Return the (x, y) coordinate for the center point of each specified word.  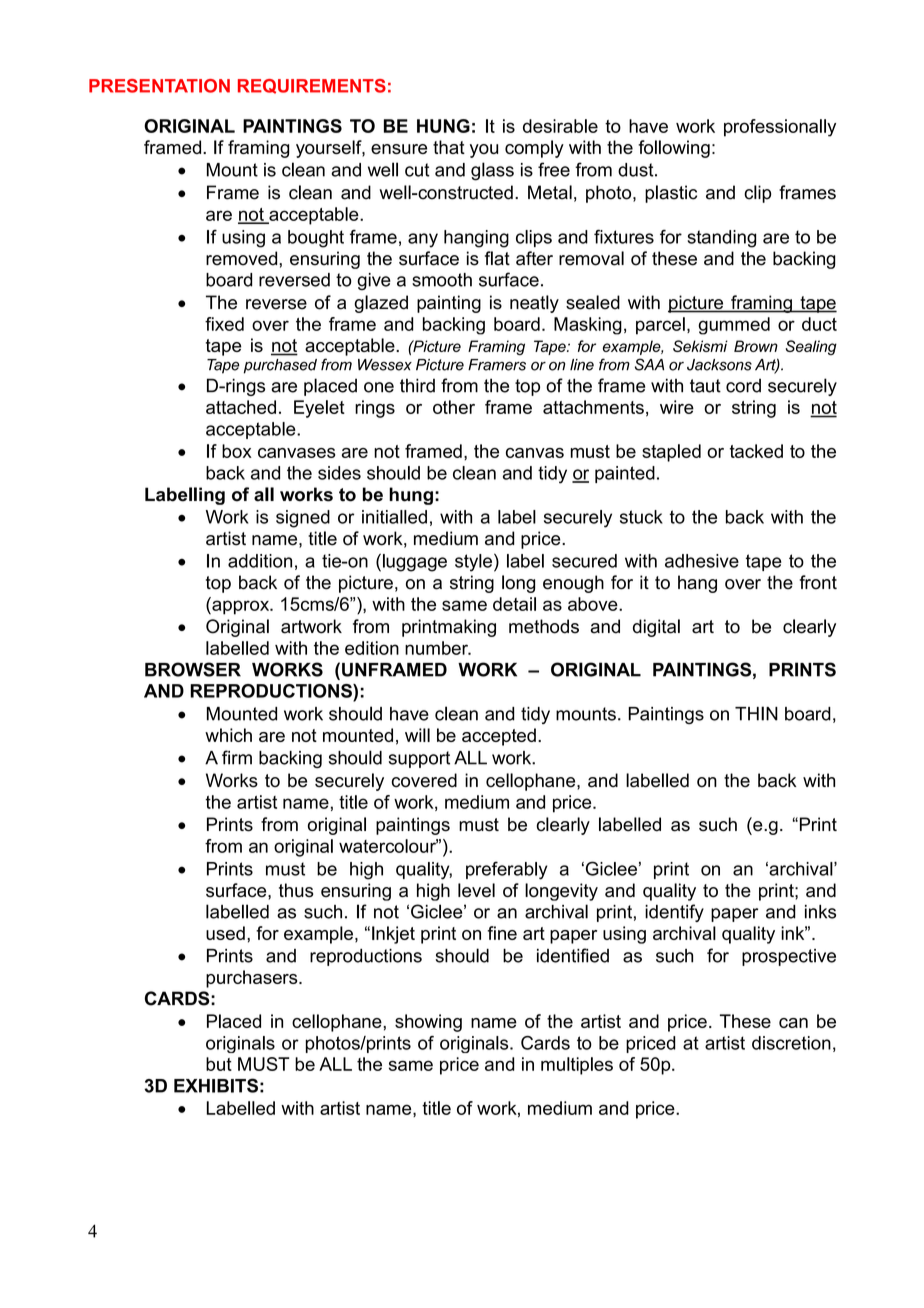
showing (428, 1023)
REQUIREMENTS (312, 86)
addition (260, 561)
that (449, 147)
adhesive (702, 561)
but (219, 1064)
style (473, 563)
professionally (780, 128)
